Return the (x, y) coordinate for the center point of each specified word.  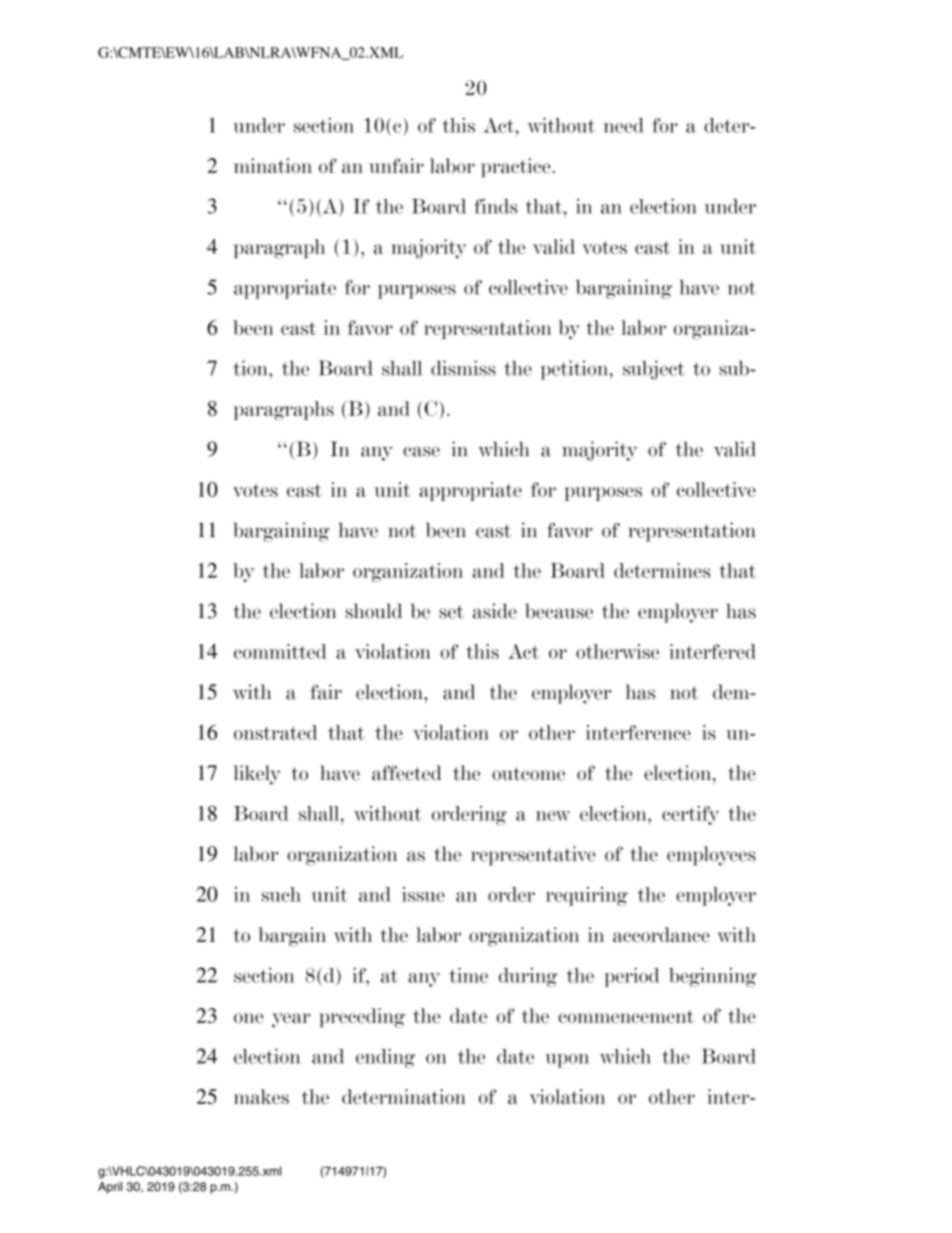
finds (496, 206)
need (624, 125)
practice (516, 167)
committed (280, 651)
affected (406, 773)
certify (690, 815)
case (421, 451)
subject (654, 370)
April (110, 1188)
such (281, 894)
